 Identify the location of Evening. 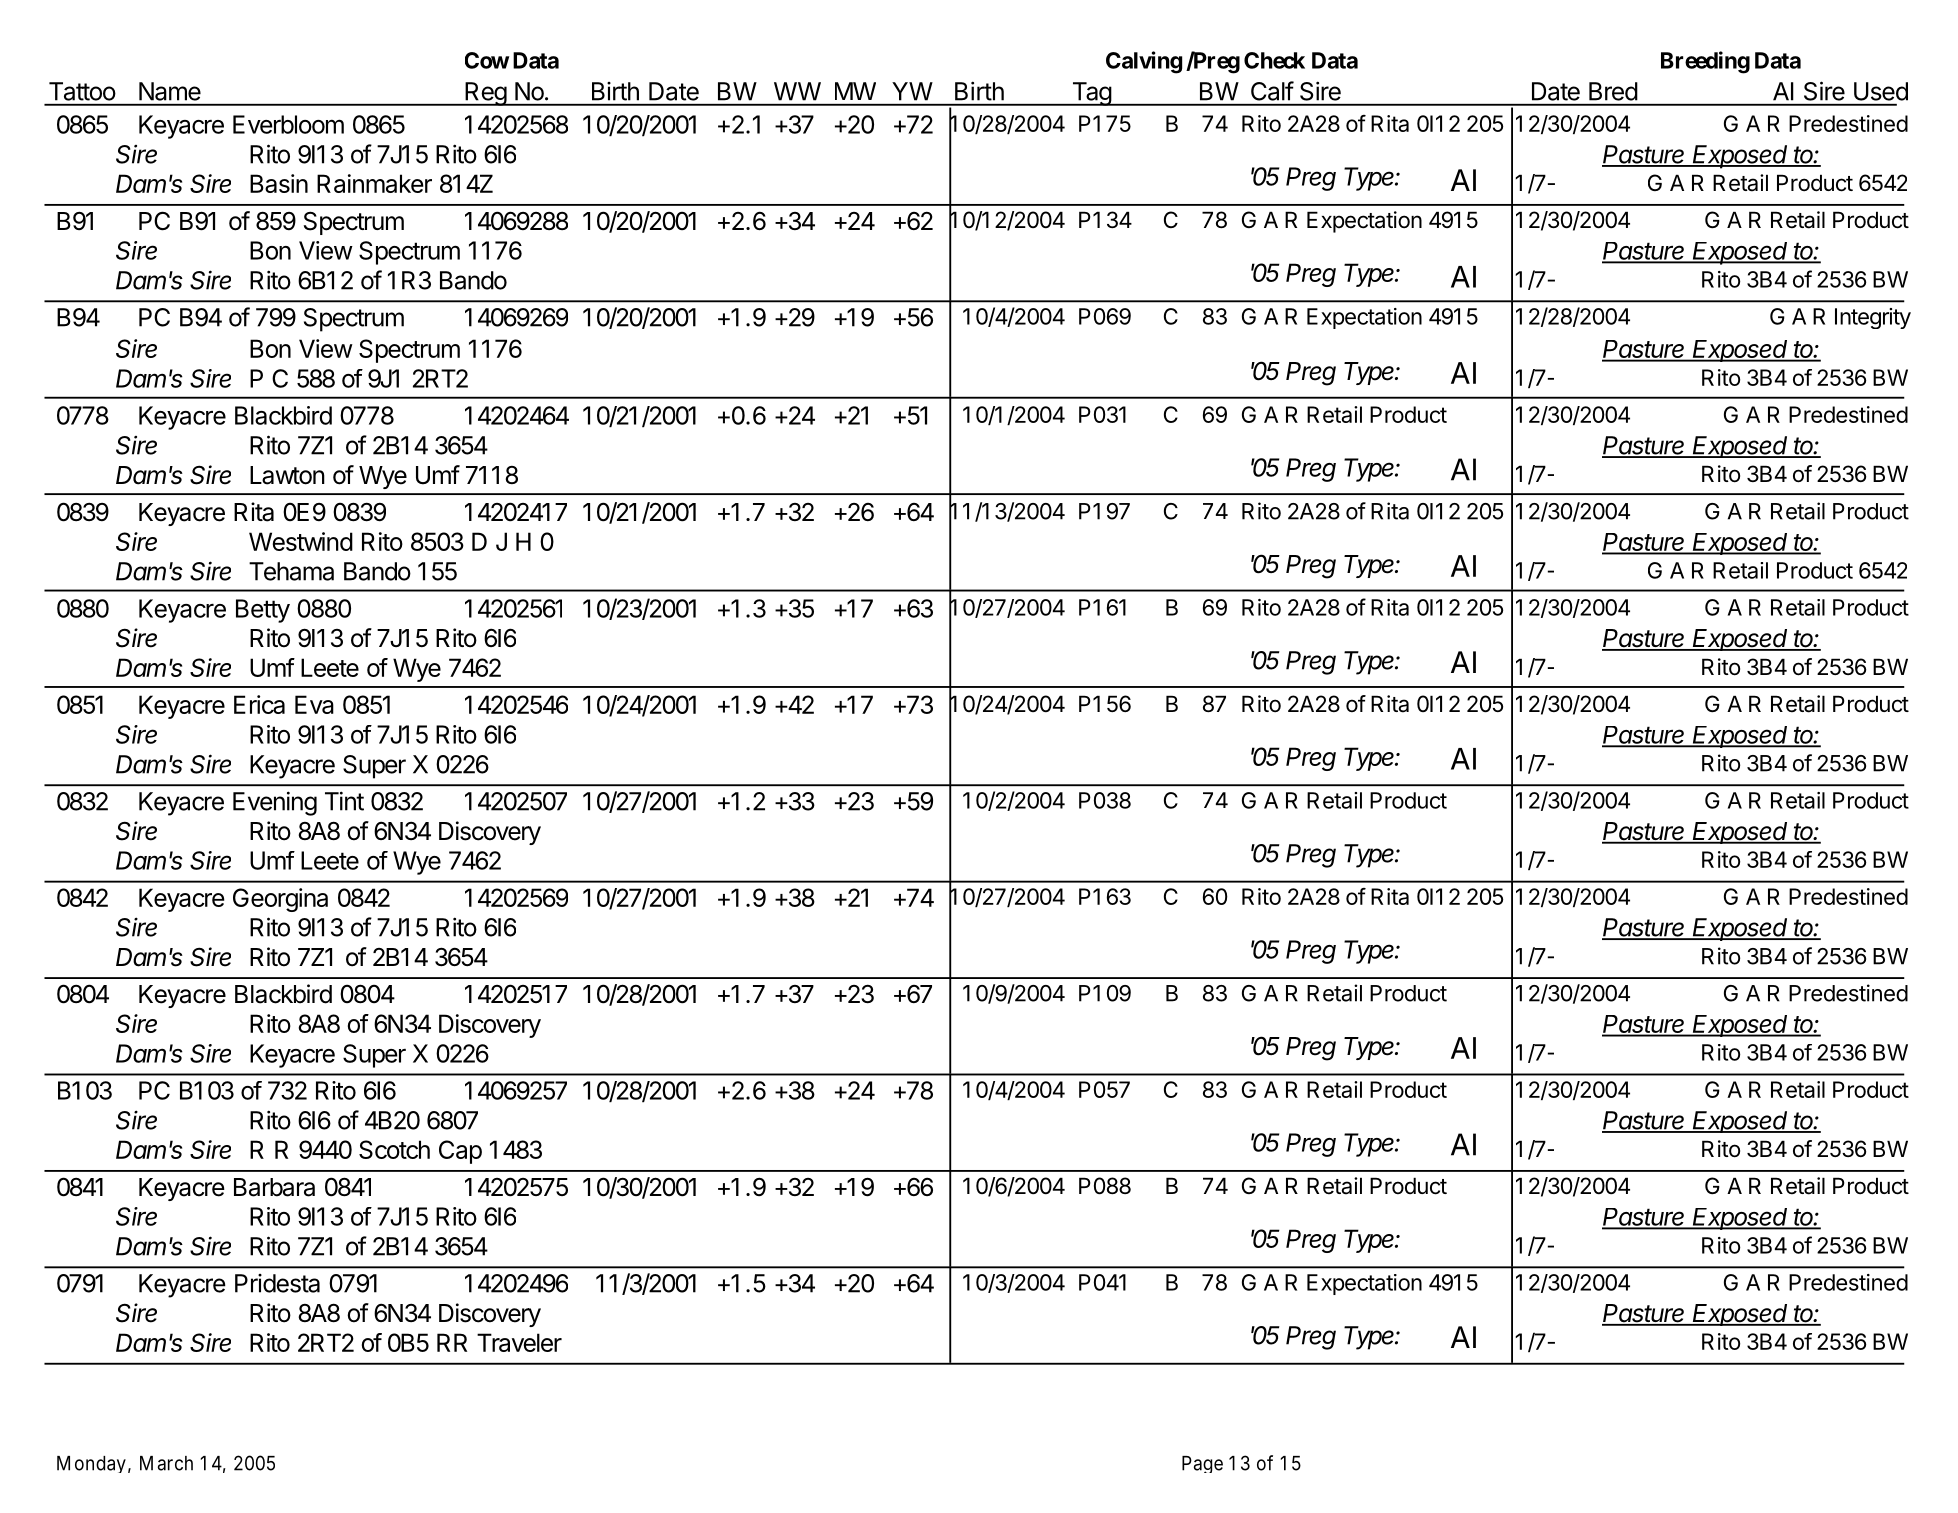
(275, 803).
